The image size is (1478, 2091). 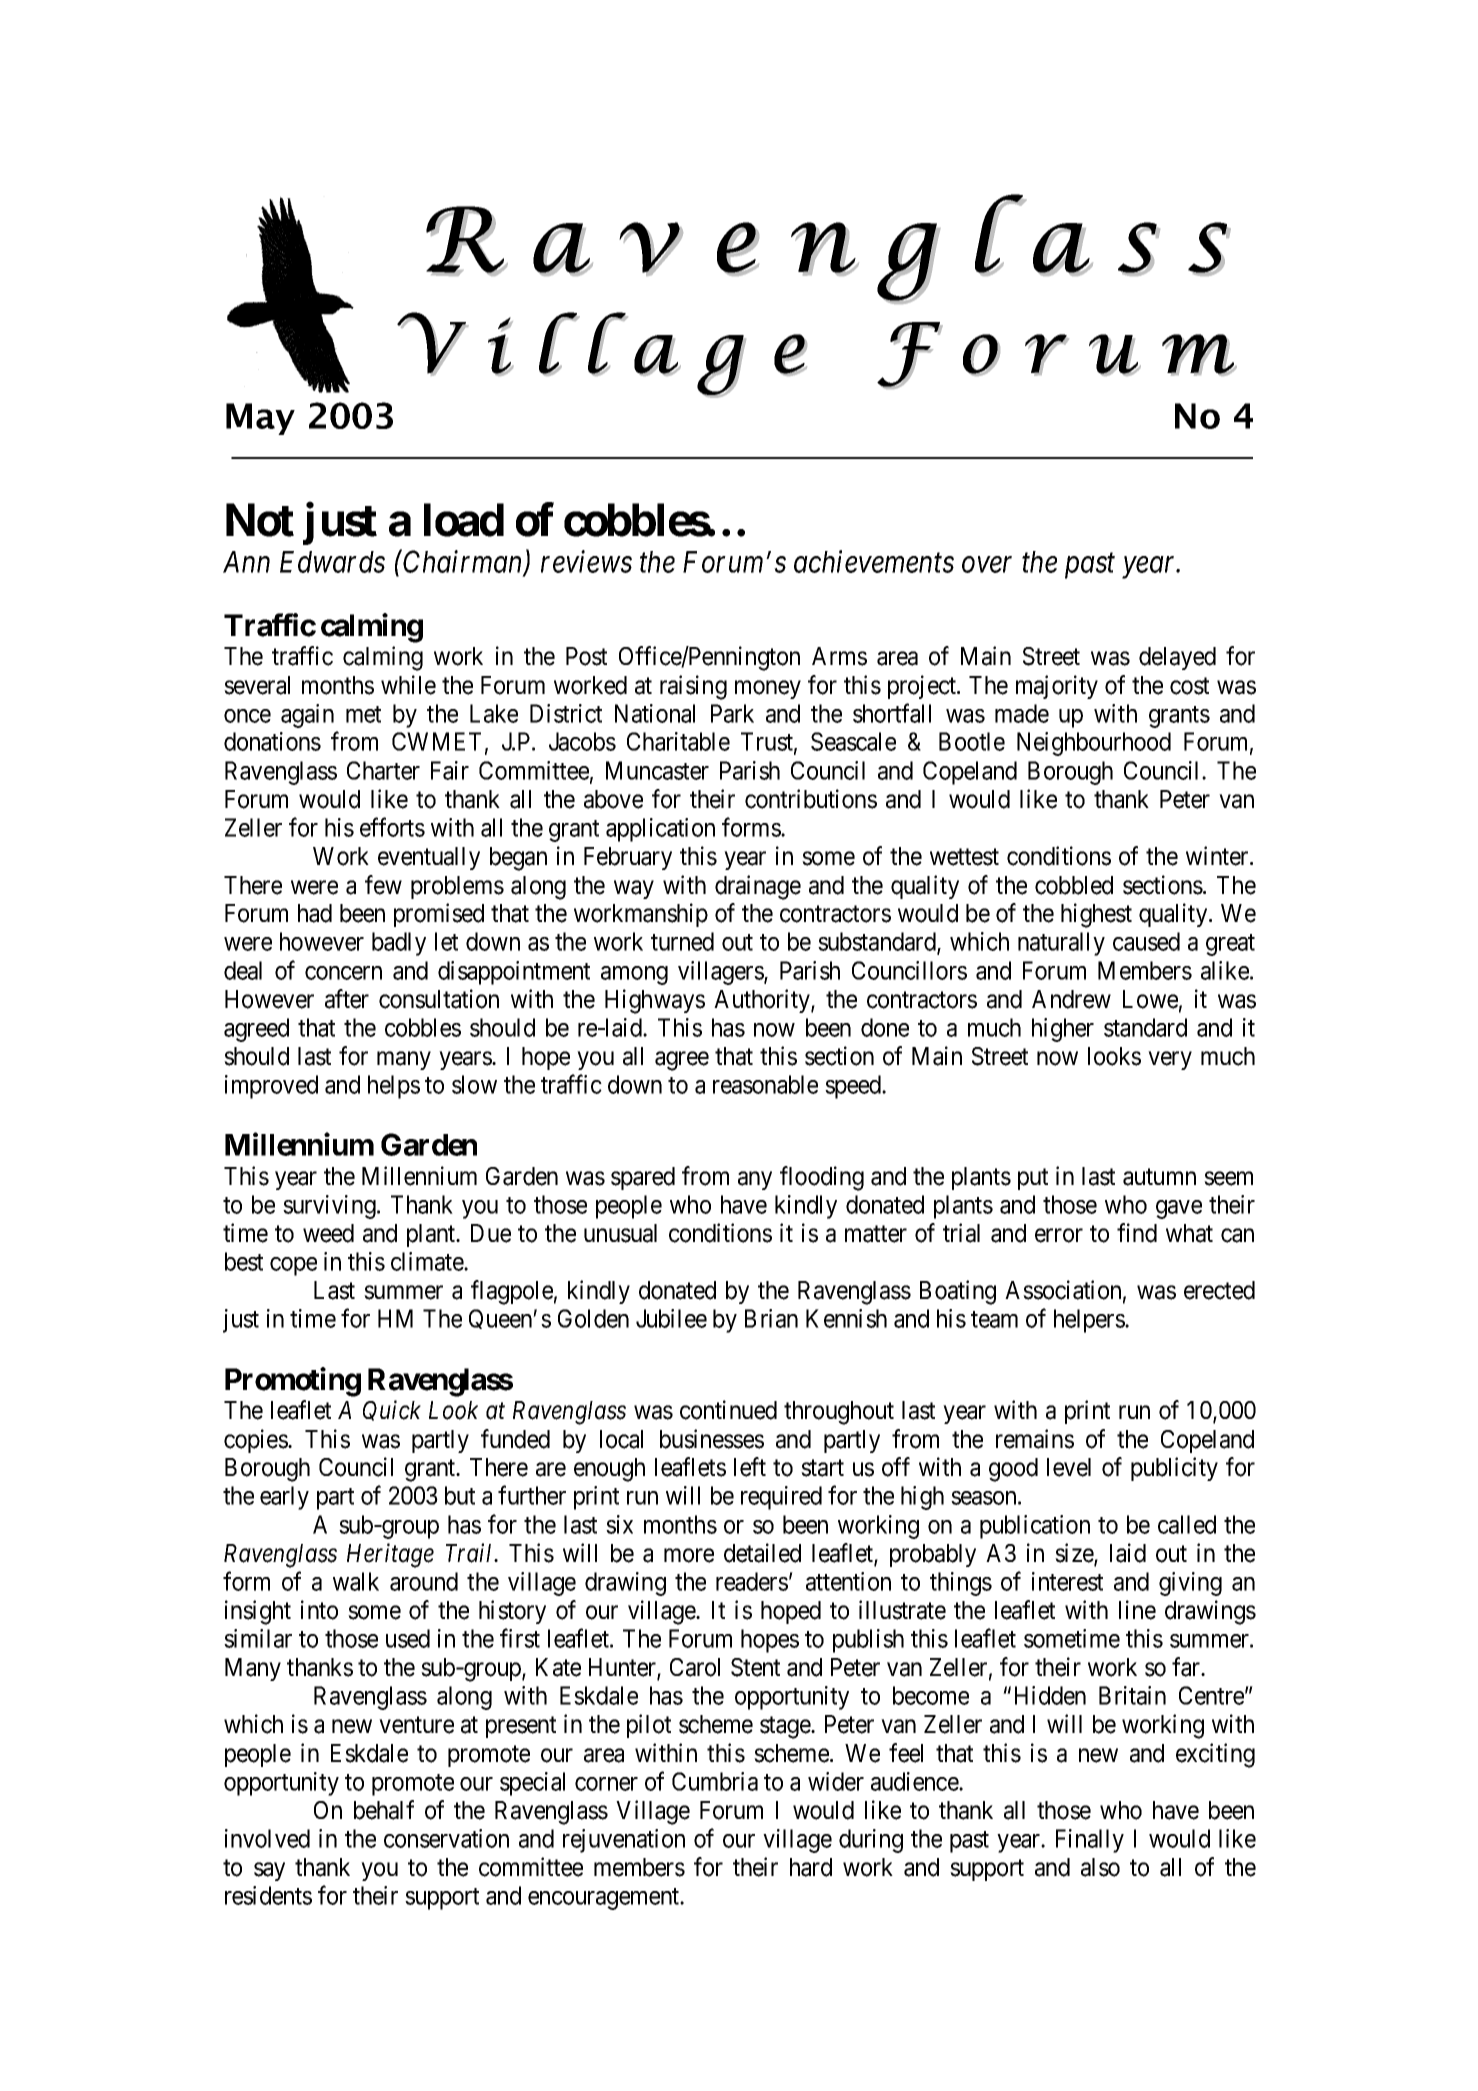 What do you see at coordinates (392, 827) in the page?
I see `efforts` at bounding box center [392, 827].
